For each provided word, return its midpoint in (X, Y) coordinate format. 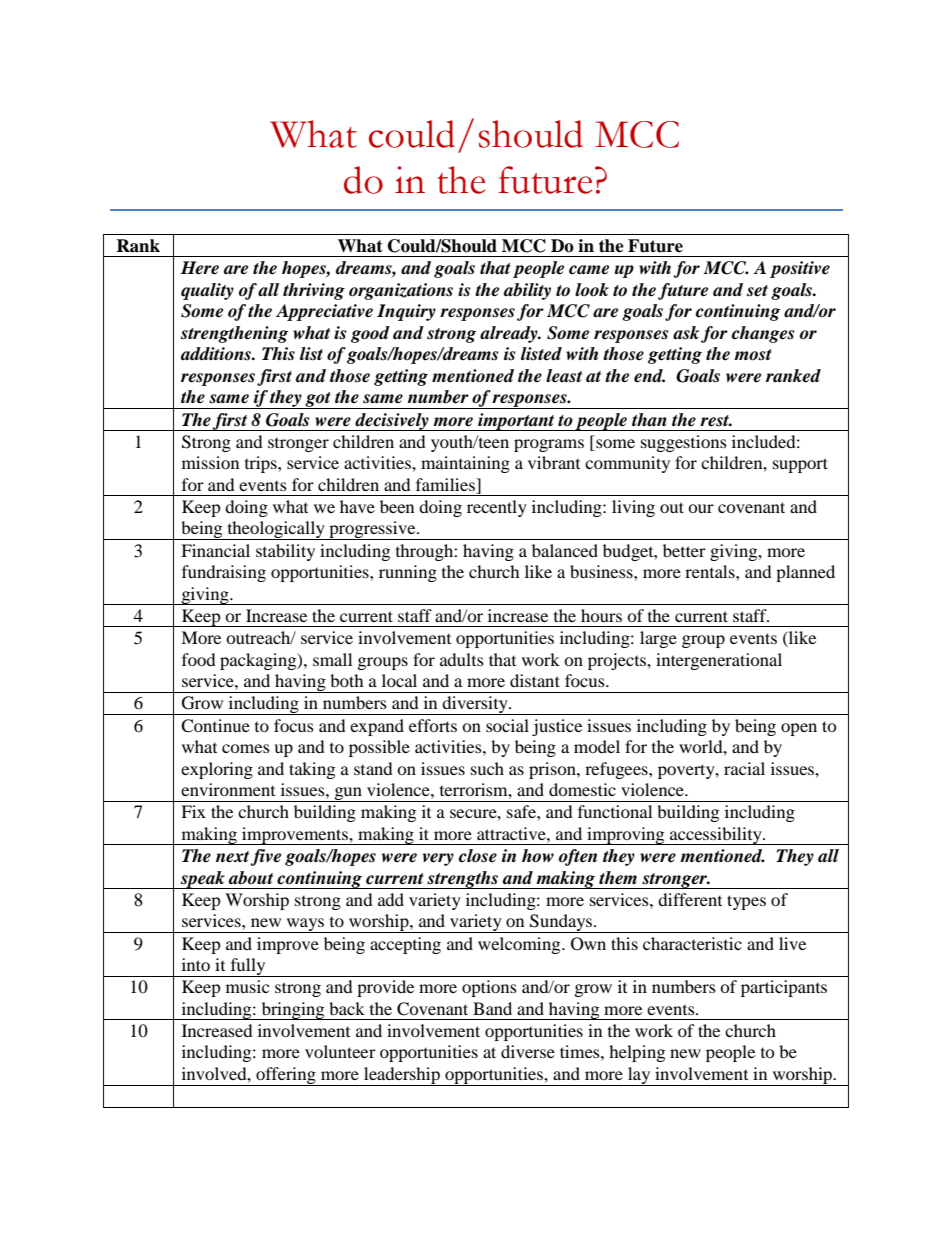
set (757, 291)
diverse (528, 1051)
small (332, 659)
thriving (314, 291)
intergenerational (719, 661)
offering (286, 1076)
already (510, 334)
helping (637, 1053)
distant (535, 680)
